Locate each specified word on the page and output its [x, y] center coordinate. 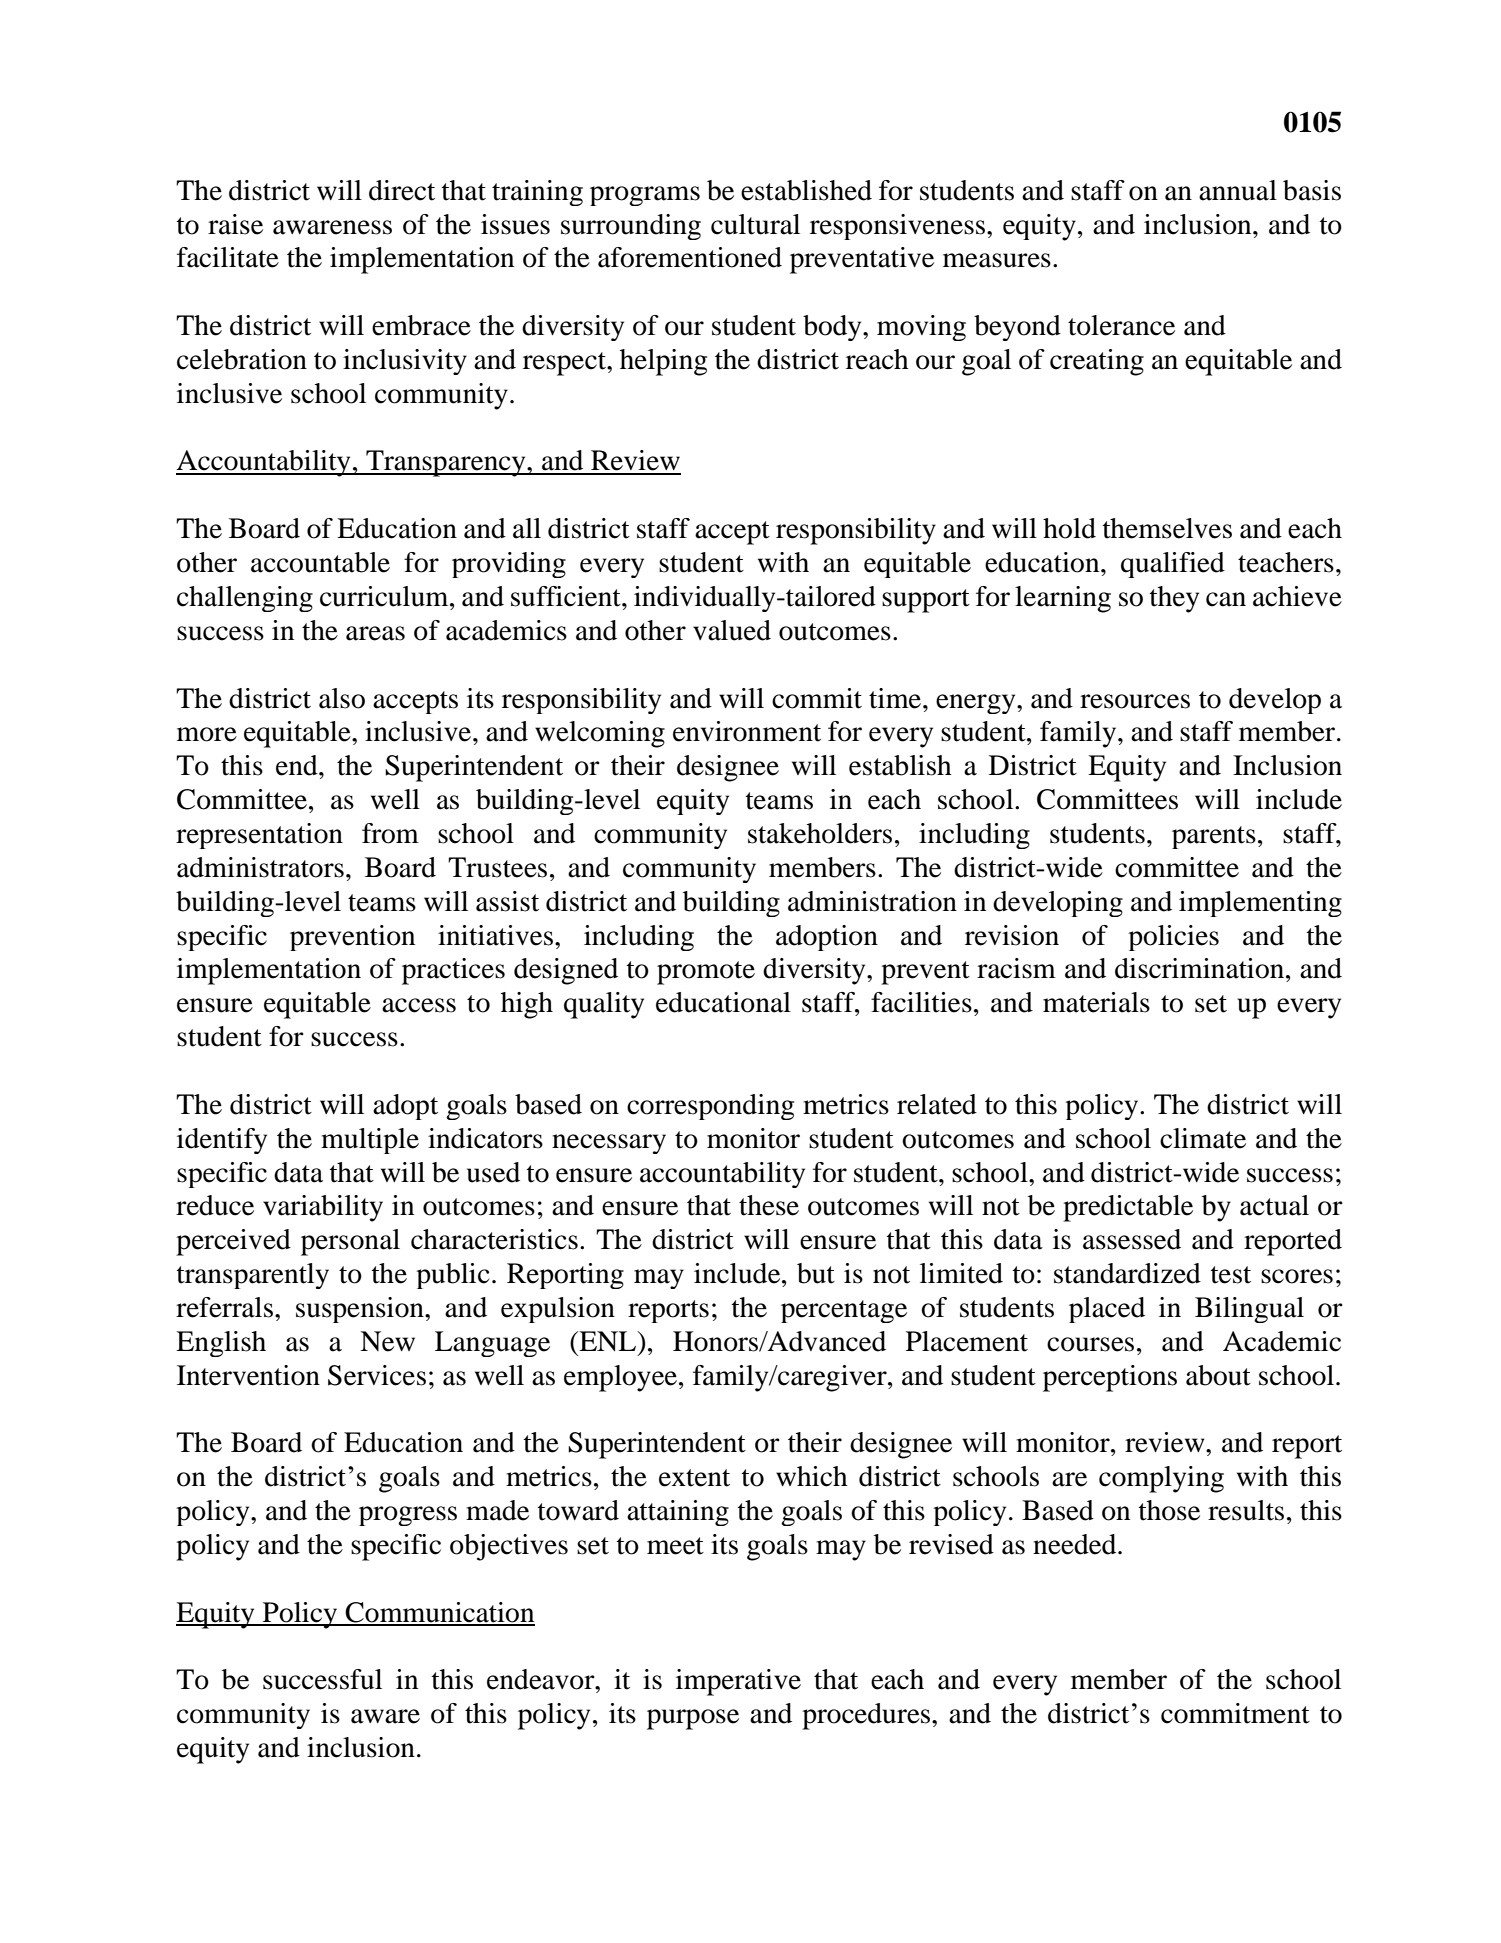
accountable [320, 562]
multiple [370, 1141]
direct [402, 190]
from [390, 833]
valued [732, 630]
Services [377, 1375]
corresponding [710, 1107]
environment [747, 731]
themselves [1167, 528]
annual [1238, 190]
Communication [439, 1613]
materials [1096, 1002]
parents [1214, 837]
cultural [755, 224]
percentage [844, 1311]
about [1218, 1375]
